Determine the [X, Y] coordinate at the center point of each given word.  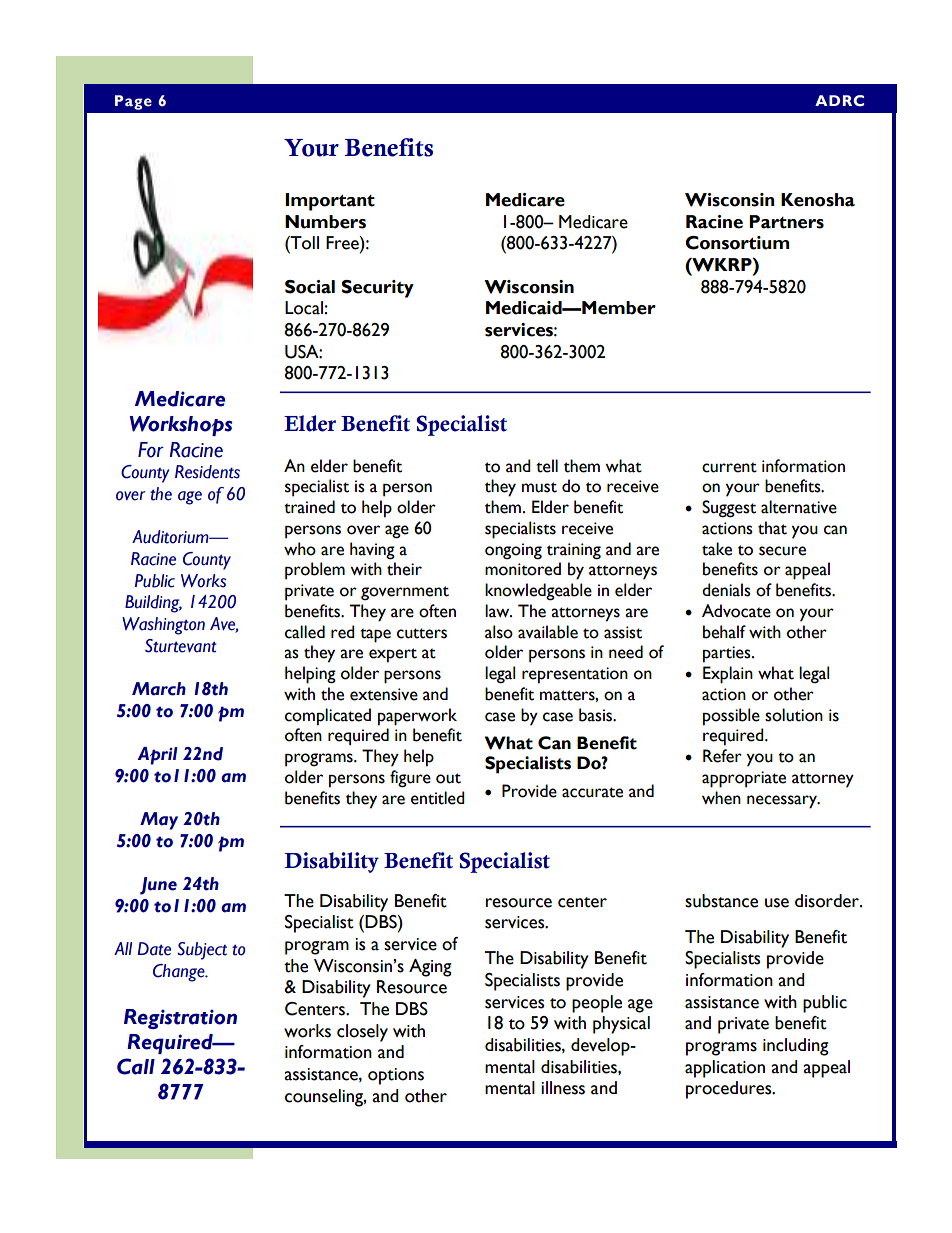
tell [547, 466]
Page [133, 102]
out [448, 778]
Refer [722, 756]
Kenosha [818, 200]
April [157, 756]
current [729, 467]
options [396, 1076]
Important [330, 202]
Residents [207, 472]
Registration [180, 1019]
